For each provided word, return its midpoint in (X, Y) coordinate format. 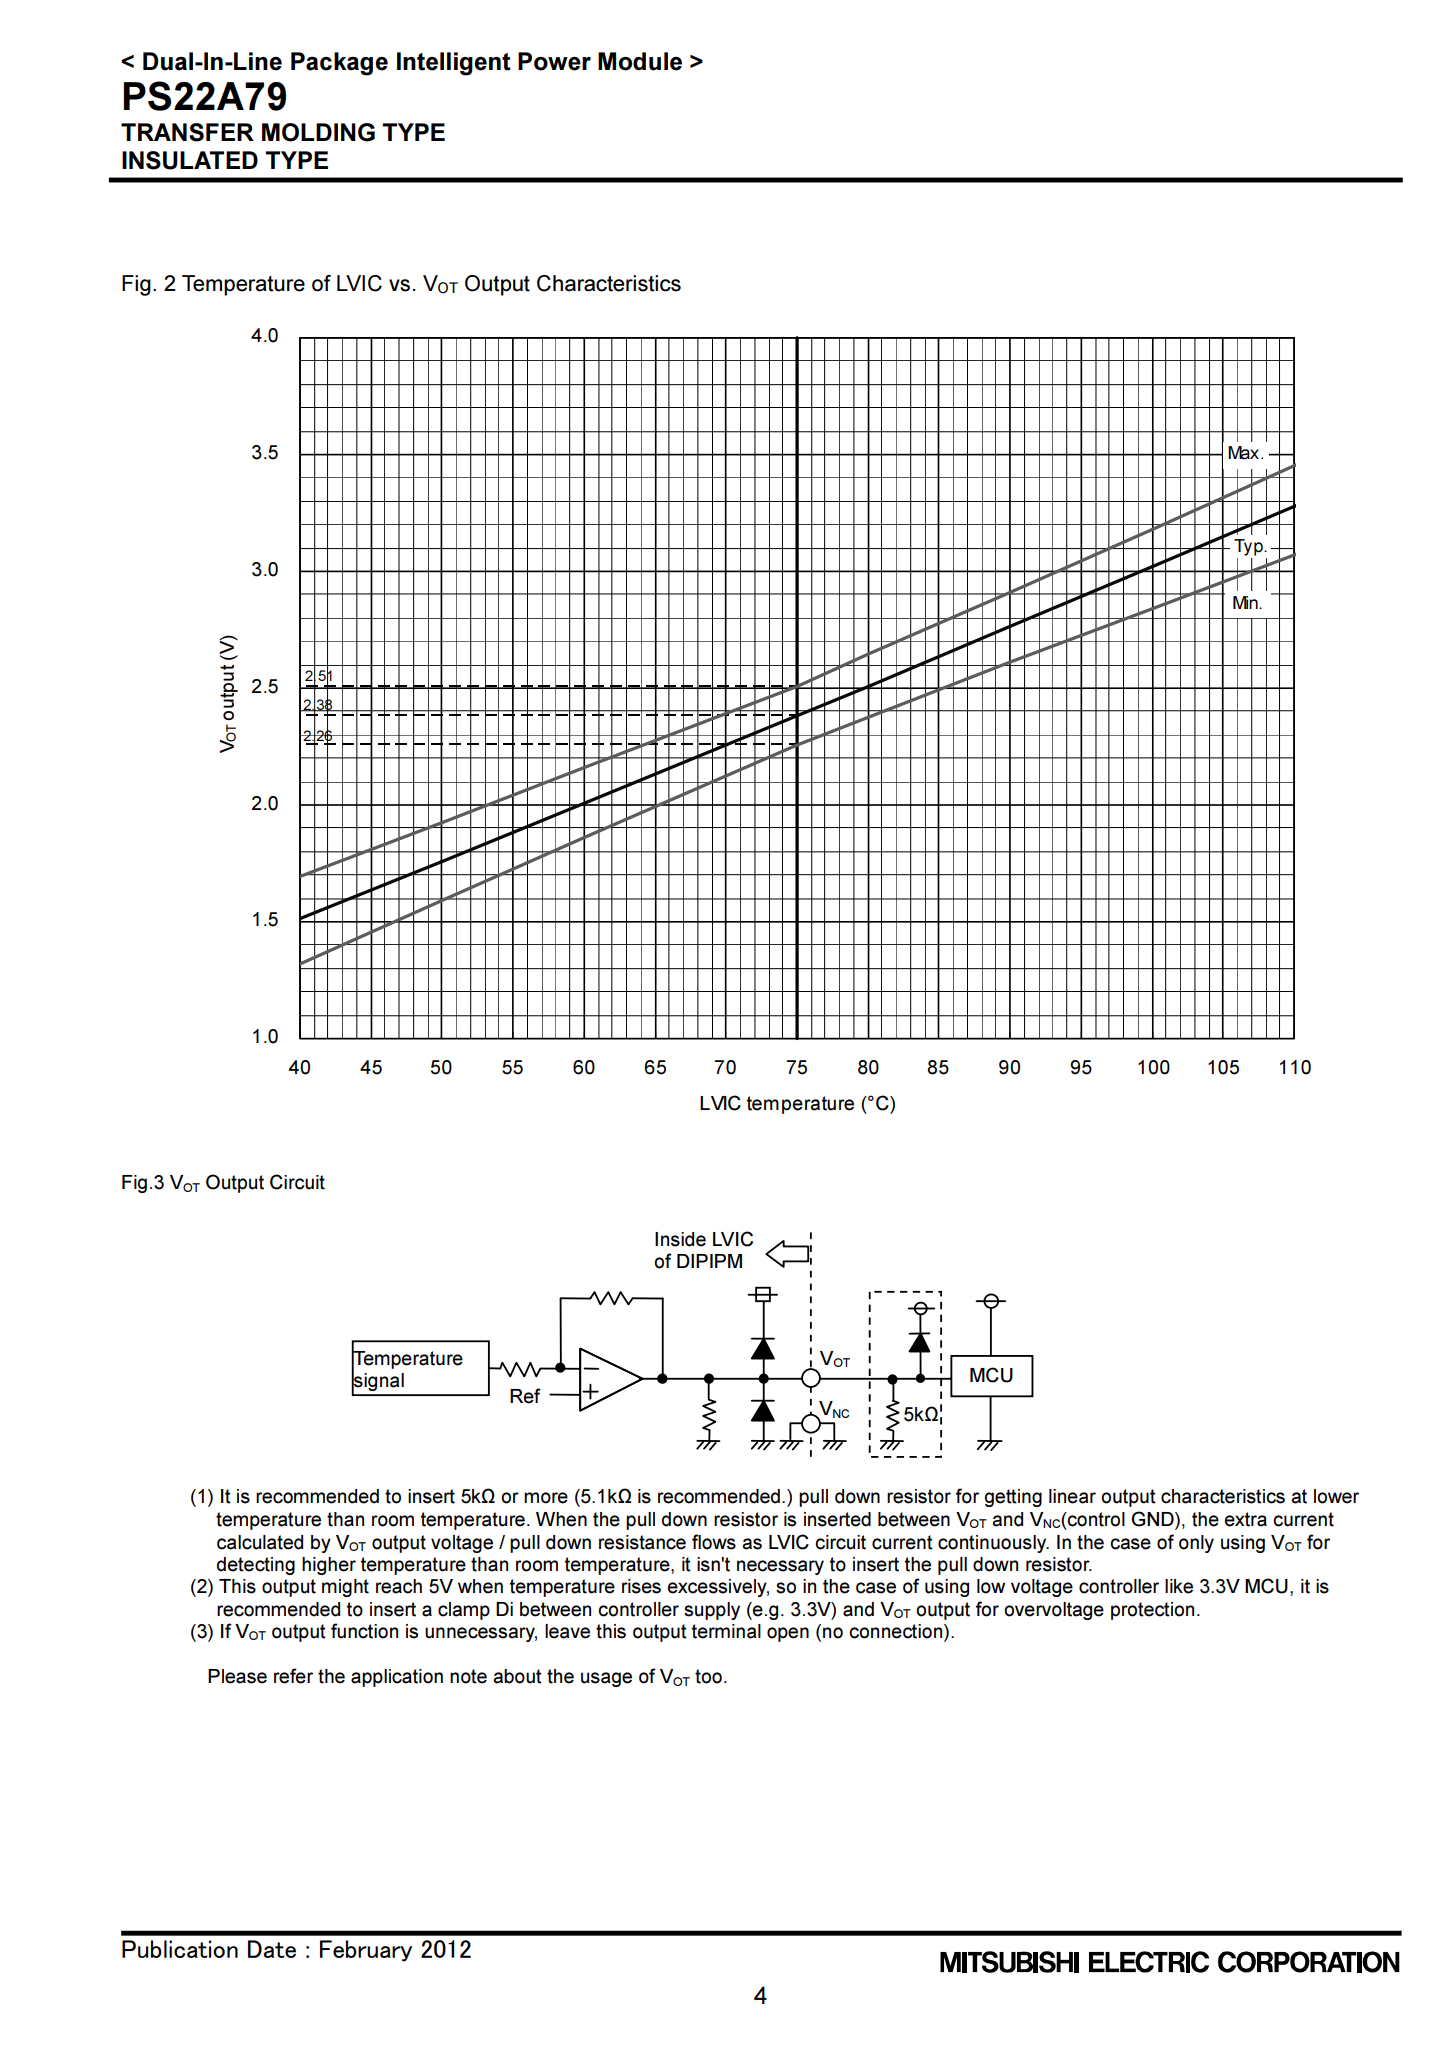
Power (554, 61)
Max (1245, 453)
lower (1336, 1496)
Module (640, 61)
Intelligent (454, 64)
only (1196, 1544)
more (546, 1498)
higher (329, 1566)
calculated (260, 1542)
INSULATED (190, 160)
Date (272, 1949)
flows (714, 1542)
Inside (680, 1239)
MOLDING (318, 132)
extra (1246, 1519)
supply (712, 1611)
